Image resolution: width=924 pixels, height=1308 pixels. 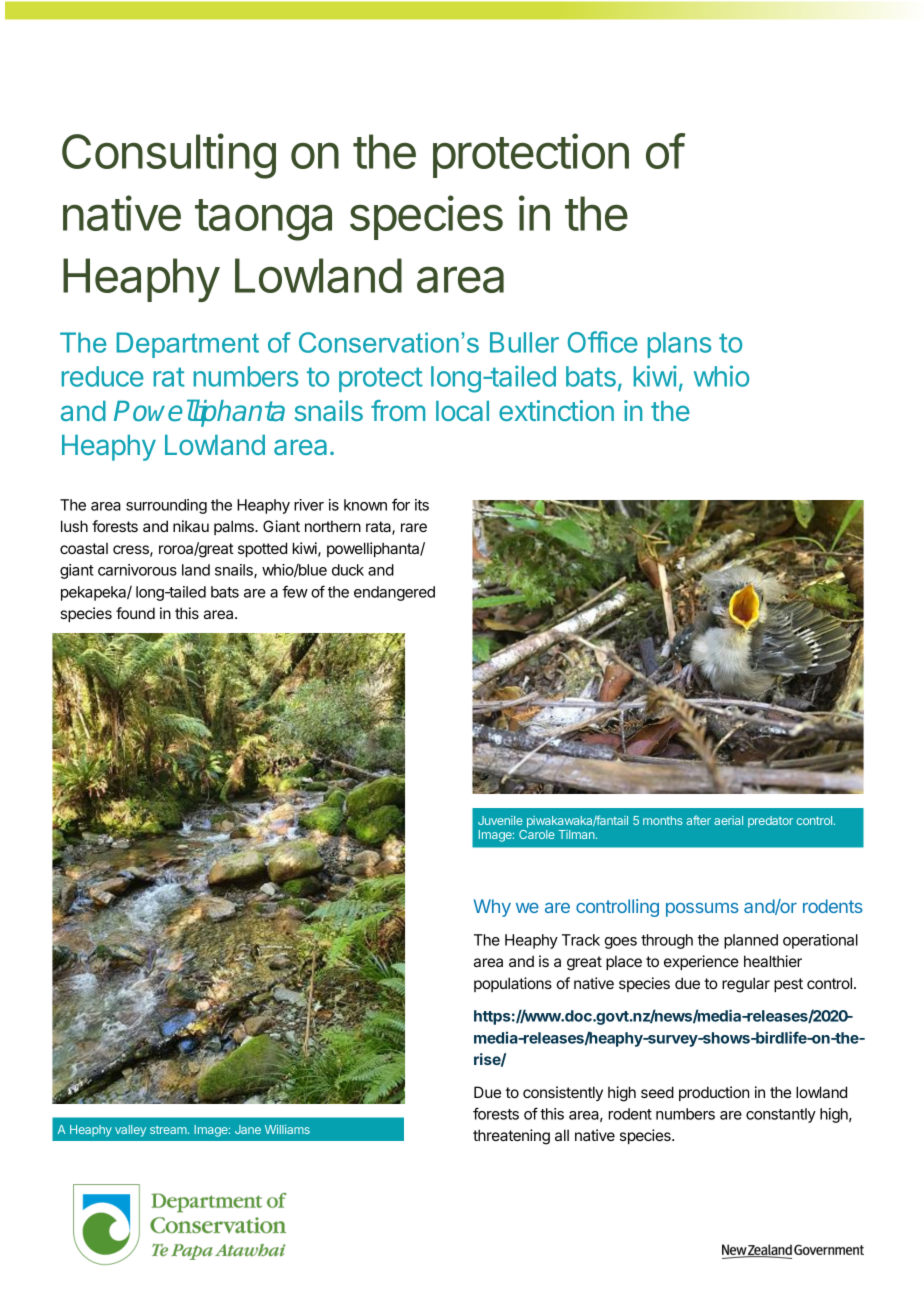 What do you see at coordinates (130, 1131) in the page?
I see `valley` at bounding box center [130, 1131].
